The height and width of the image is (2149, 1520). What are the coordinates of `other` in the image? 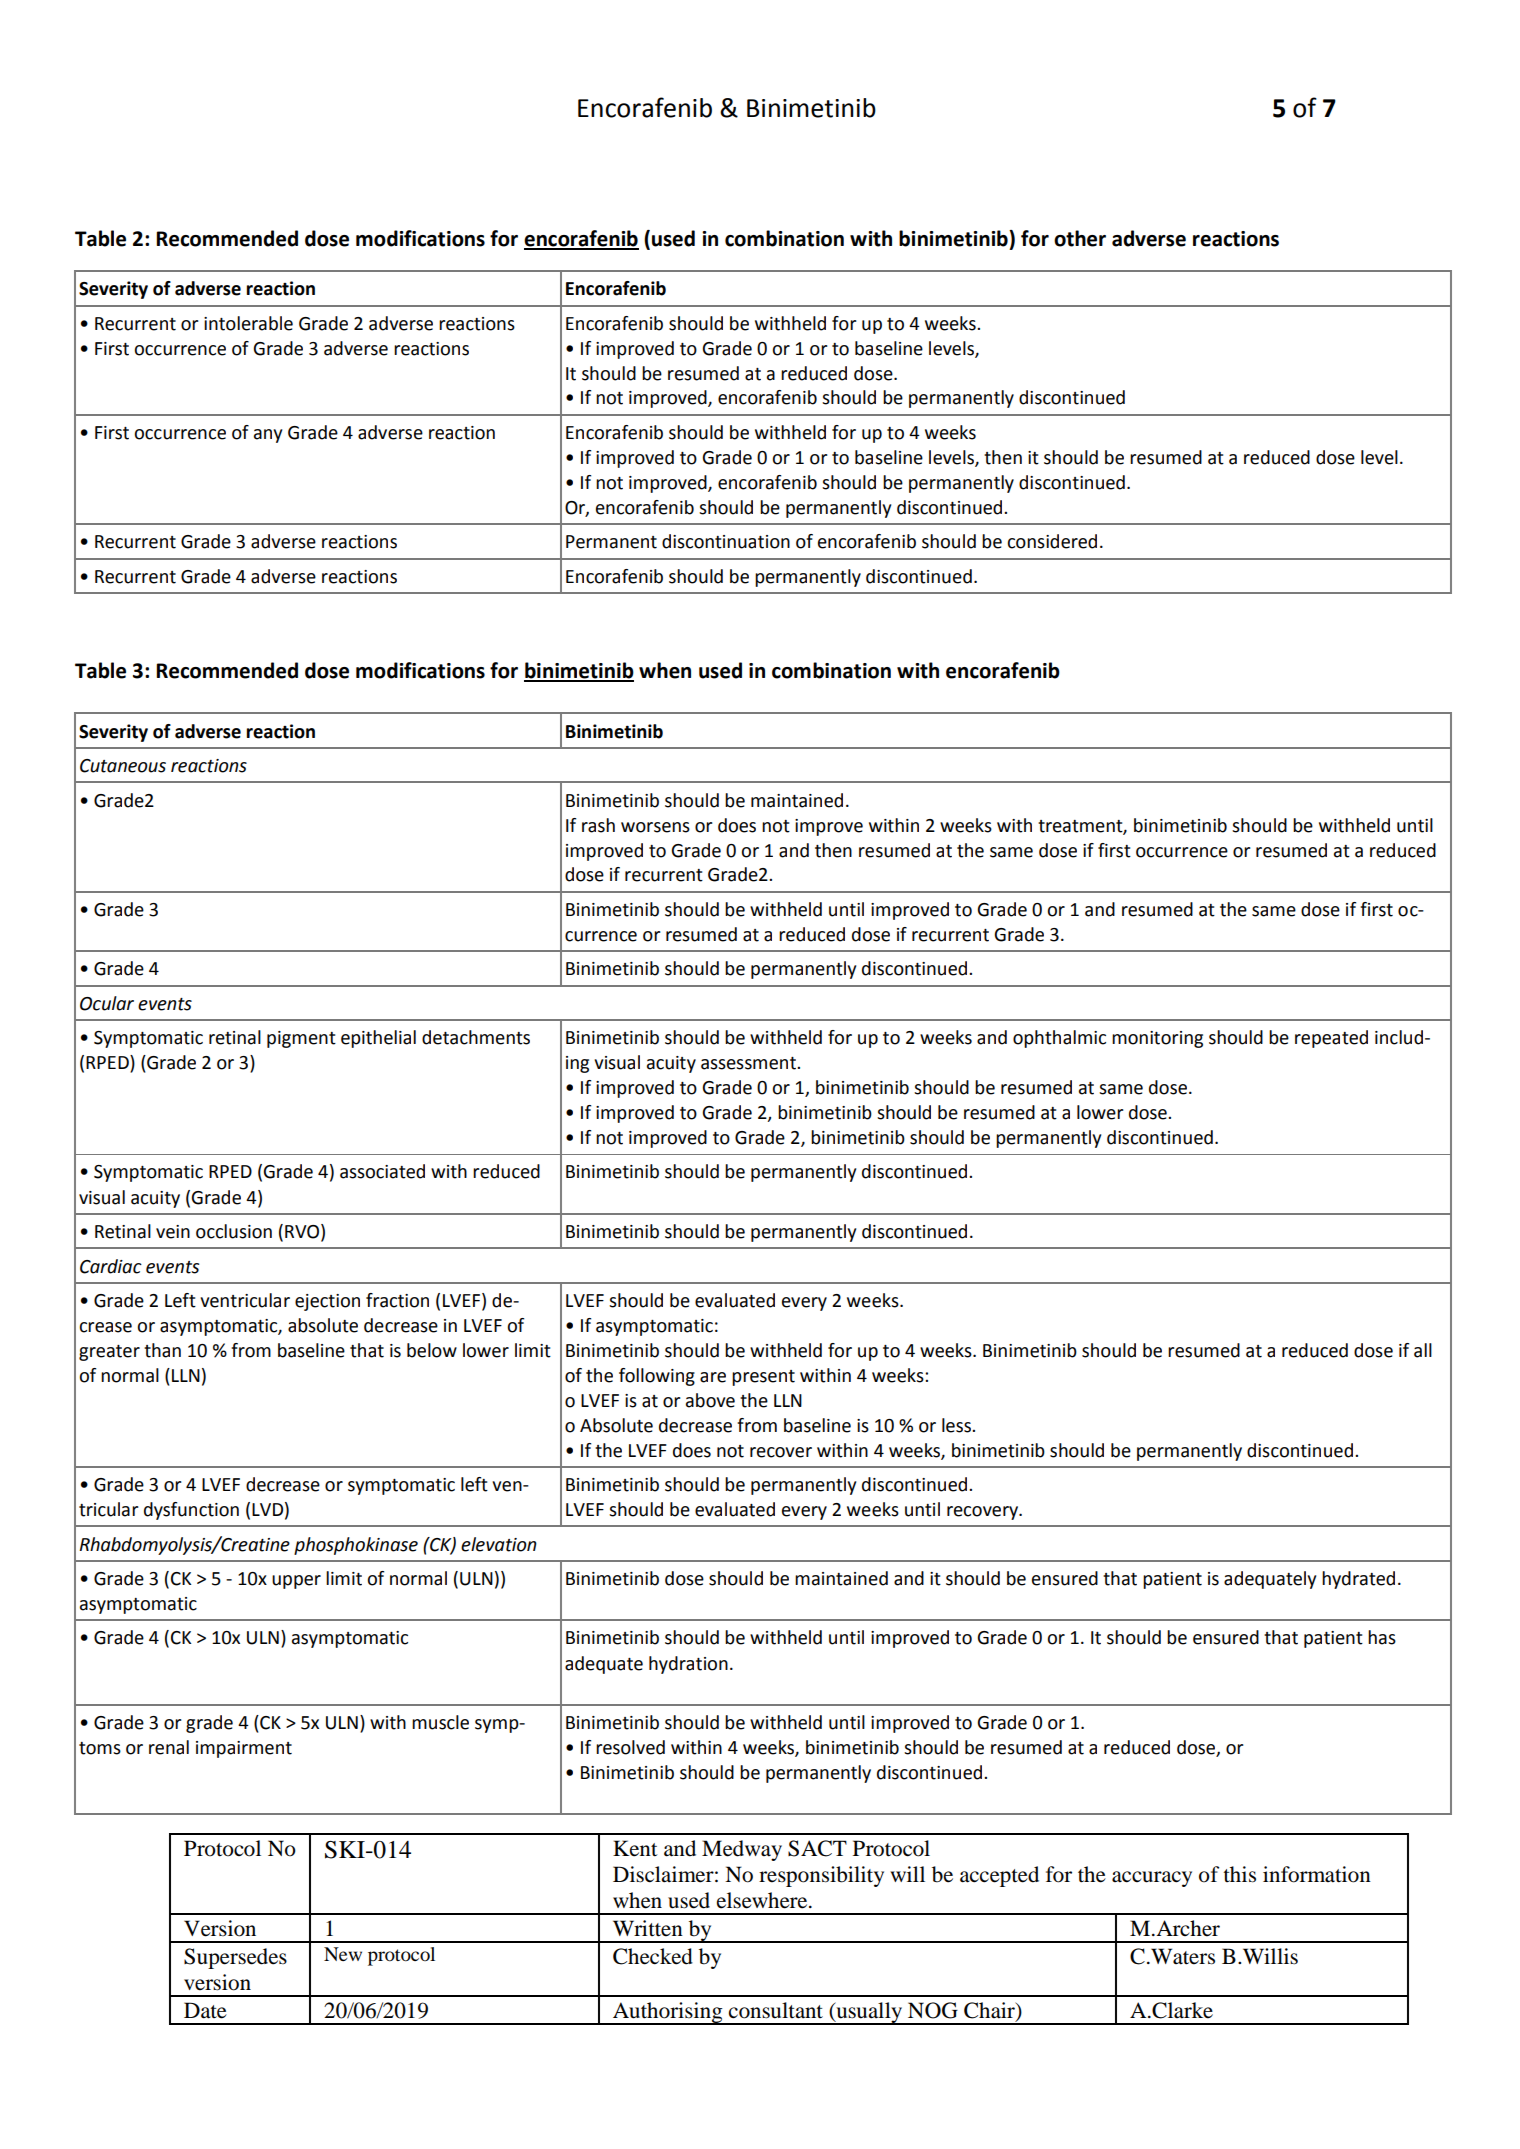 It's located at (1080, 238).
